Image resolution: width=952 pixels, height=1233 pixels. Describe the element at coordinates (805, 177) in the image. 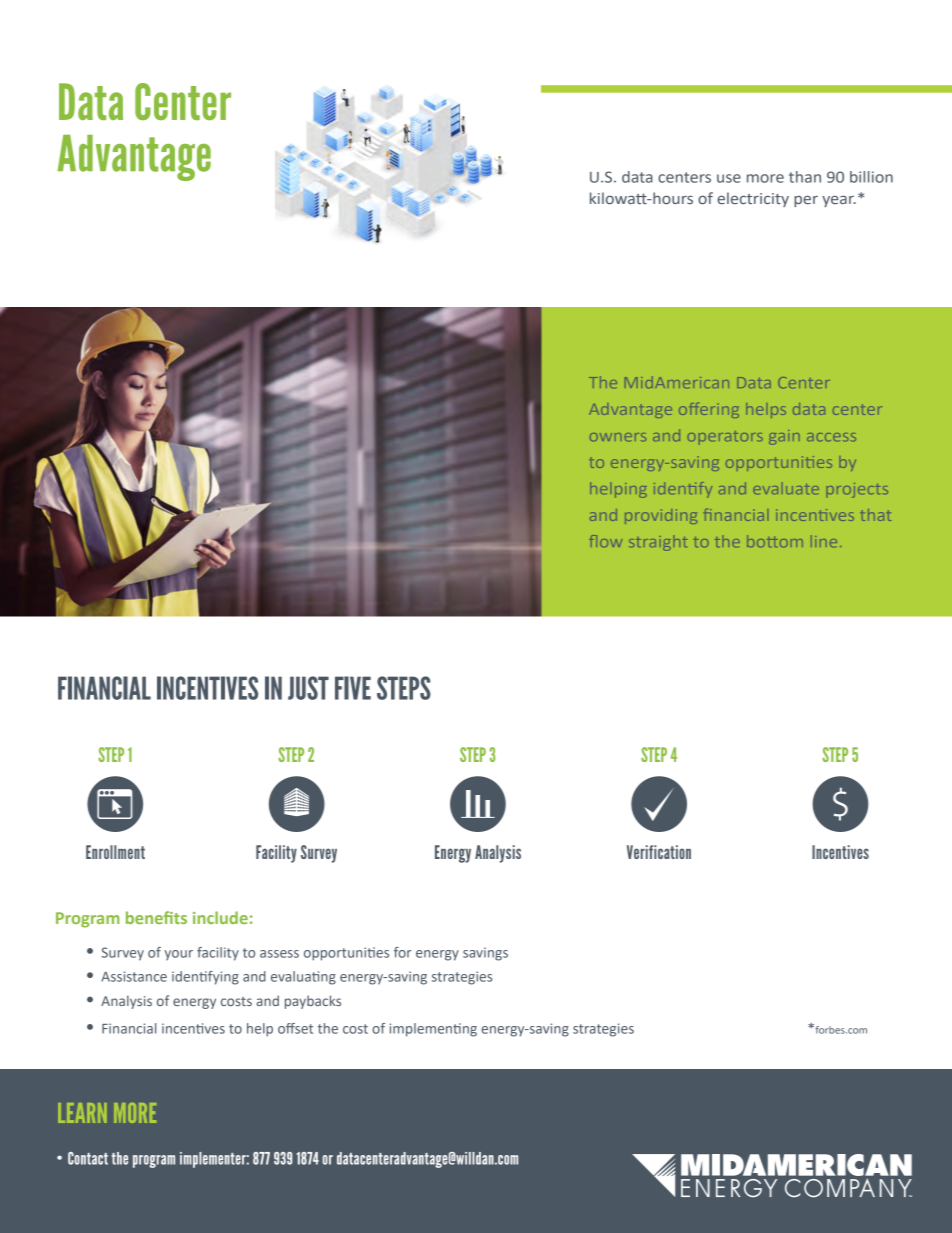

I see `than` at that location.
